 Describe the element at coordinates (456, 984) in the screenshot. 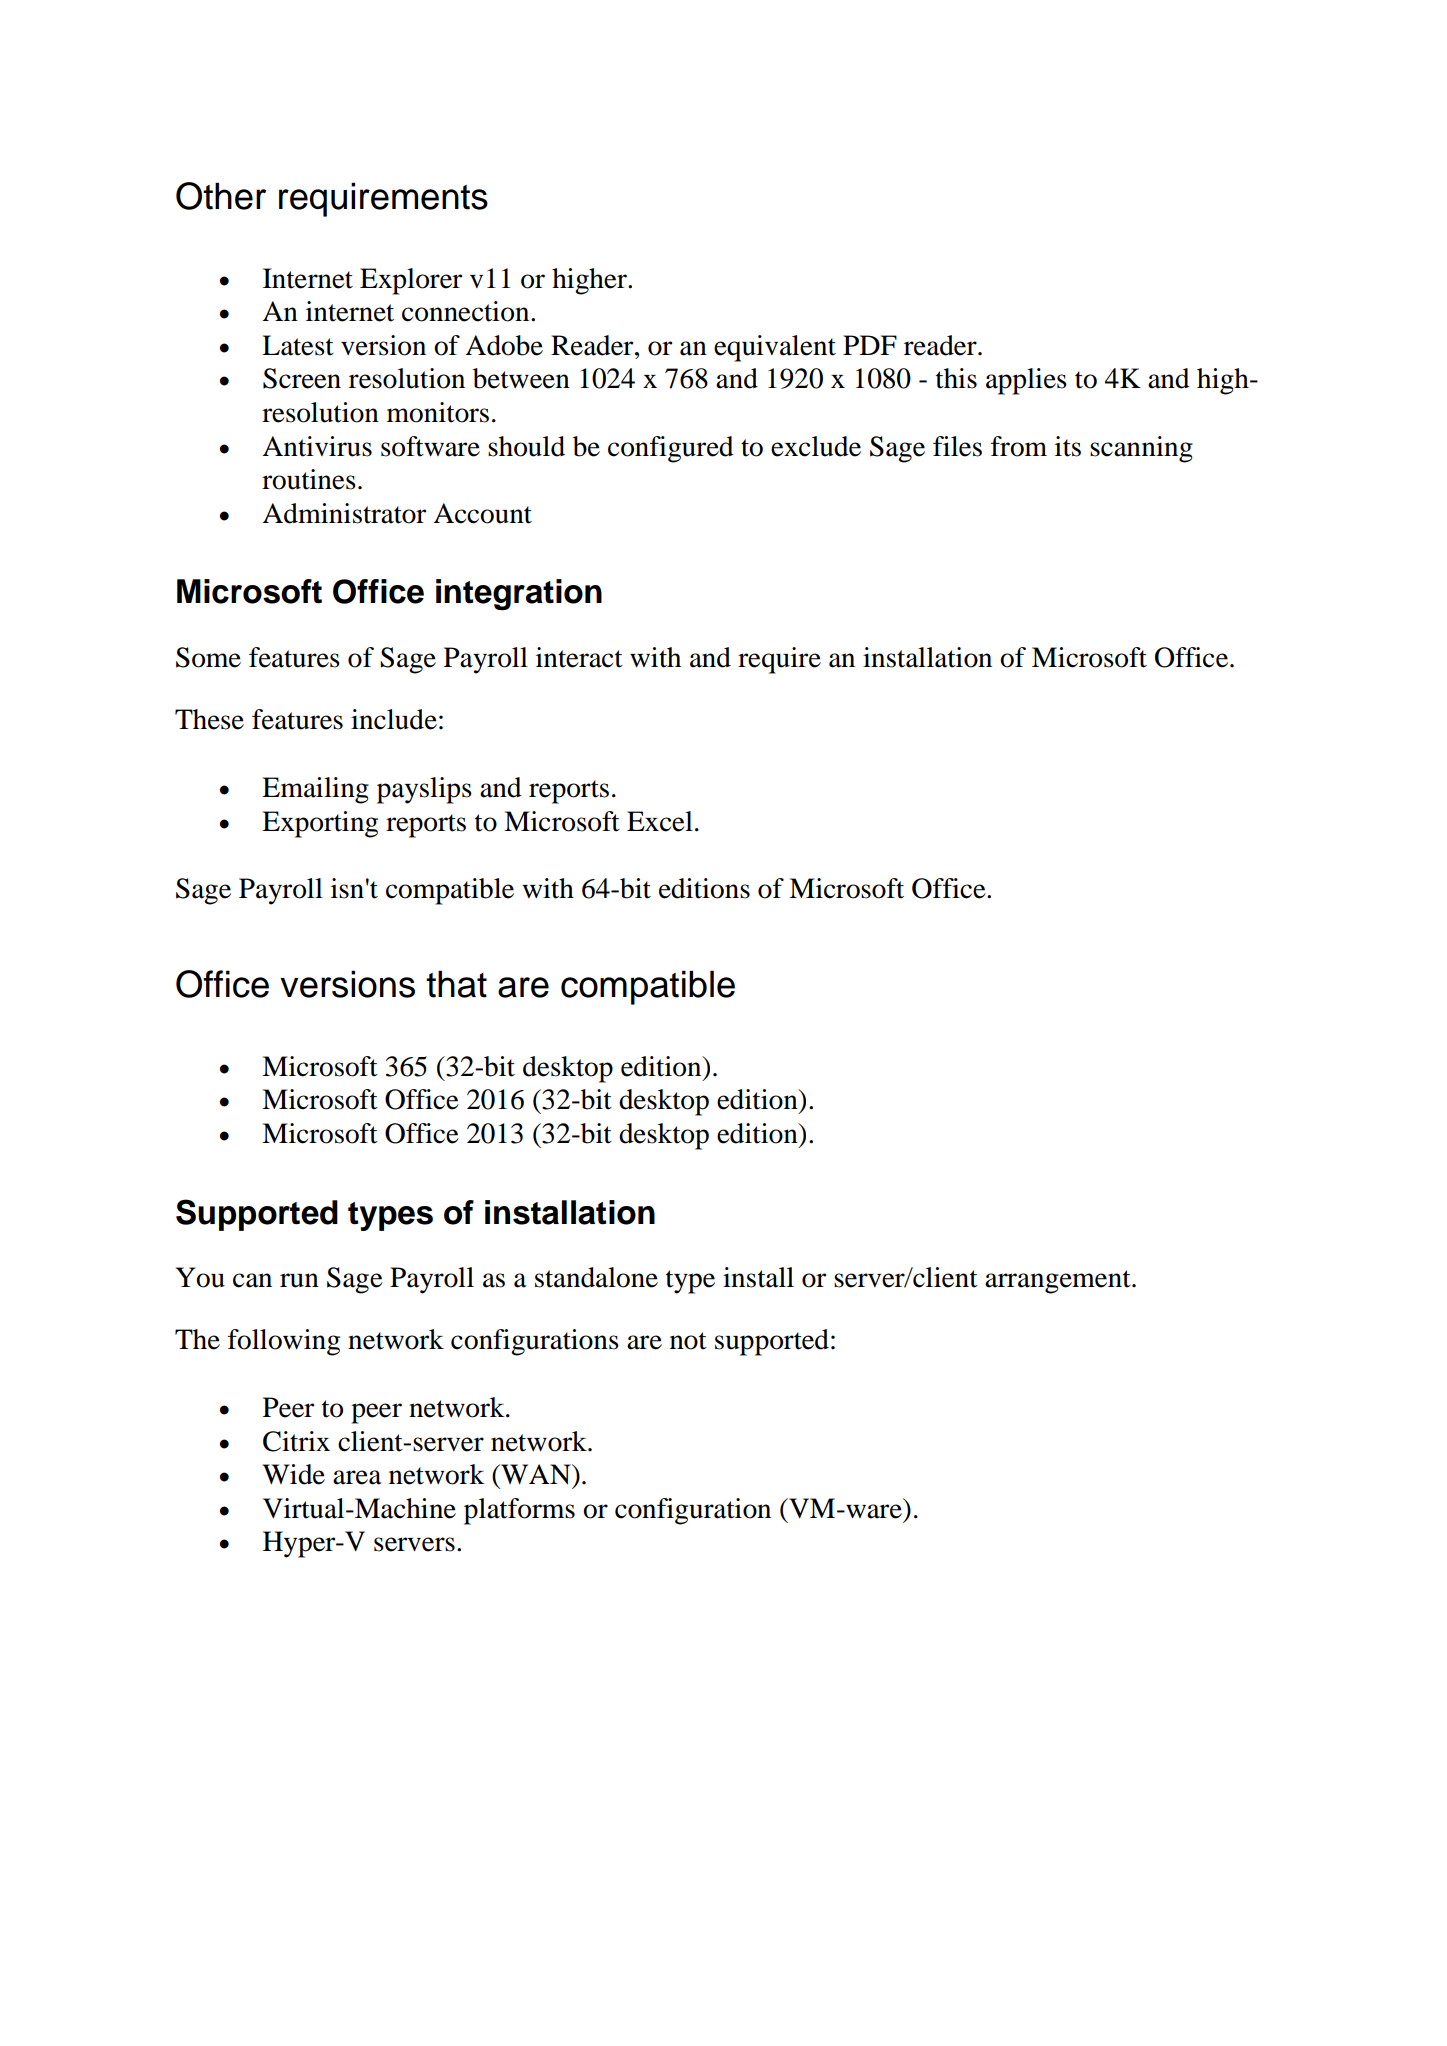

I see `that` at that location.
